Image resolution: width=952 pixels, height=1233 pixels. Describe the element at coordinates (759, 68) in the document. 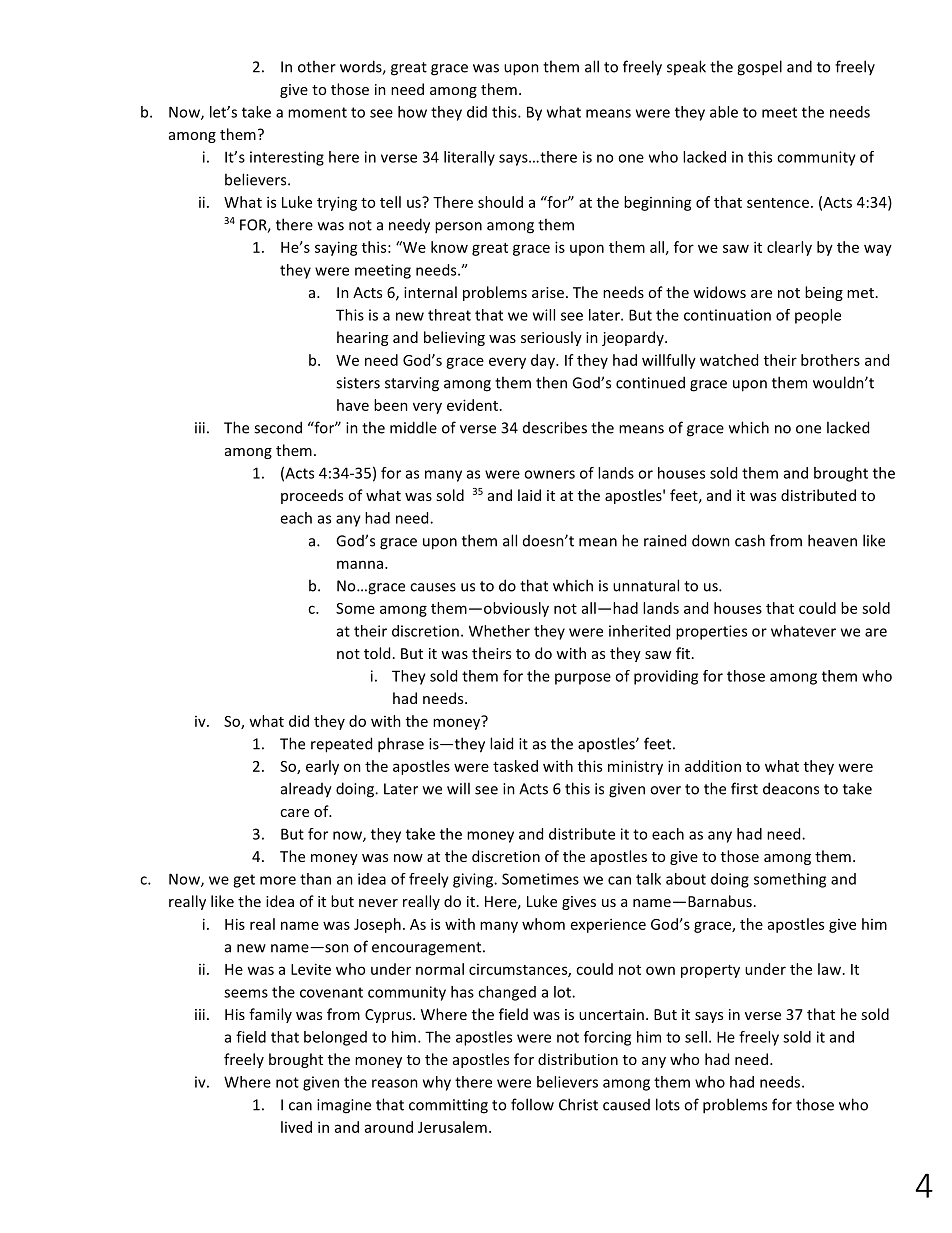

I see `gospel` at that location.
